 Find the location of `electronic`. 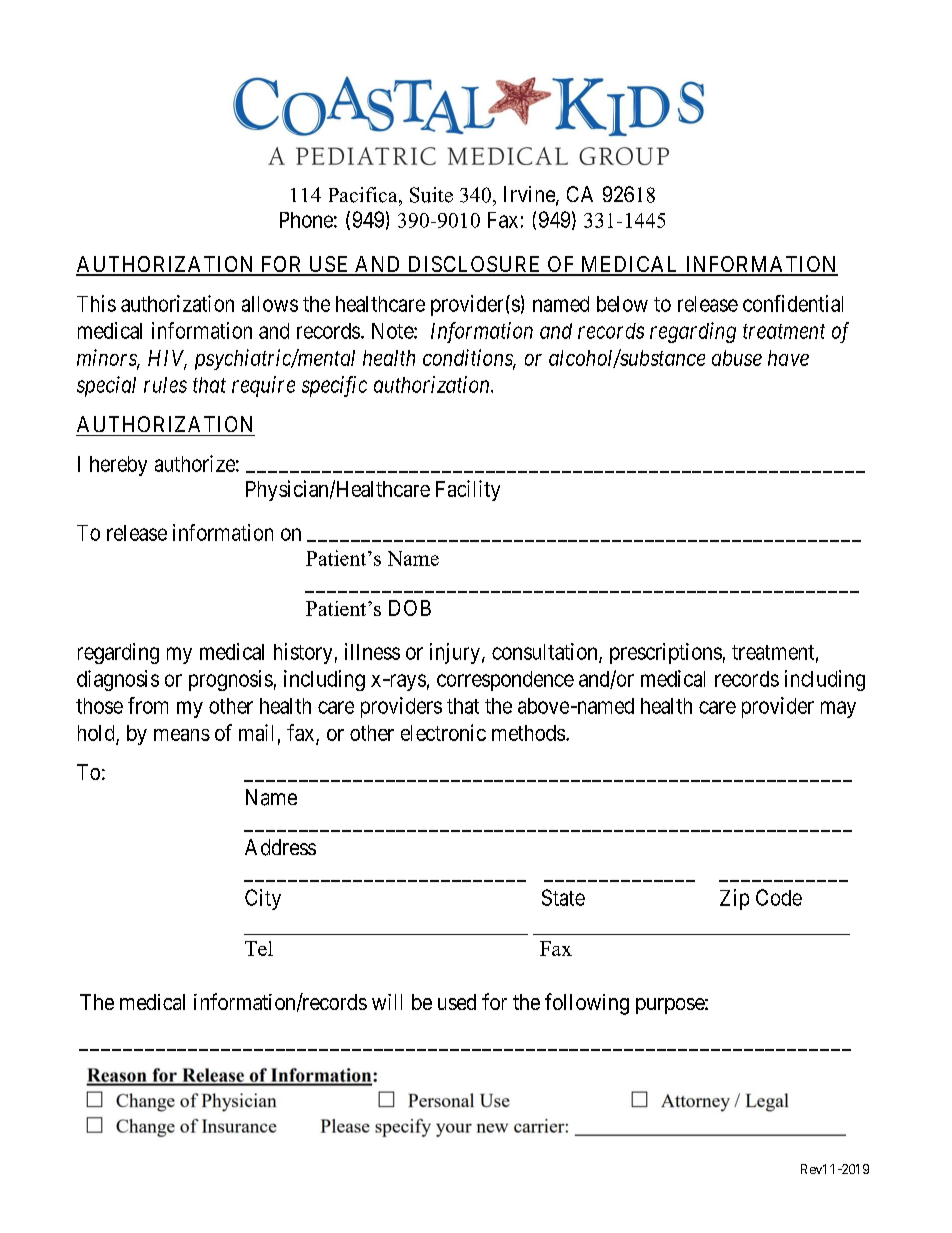

electronic is located at coordinates (443, 732).
